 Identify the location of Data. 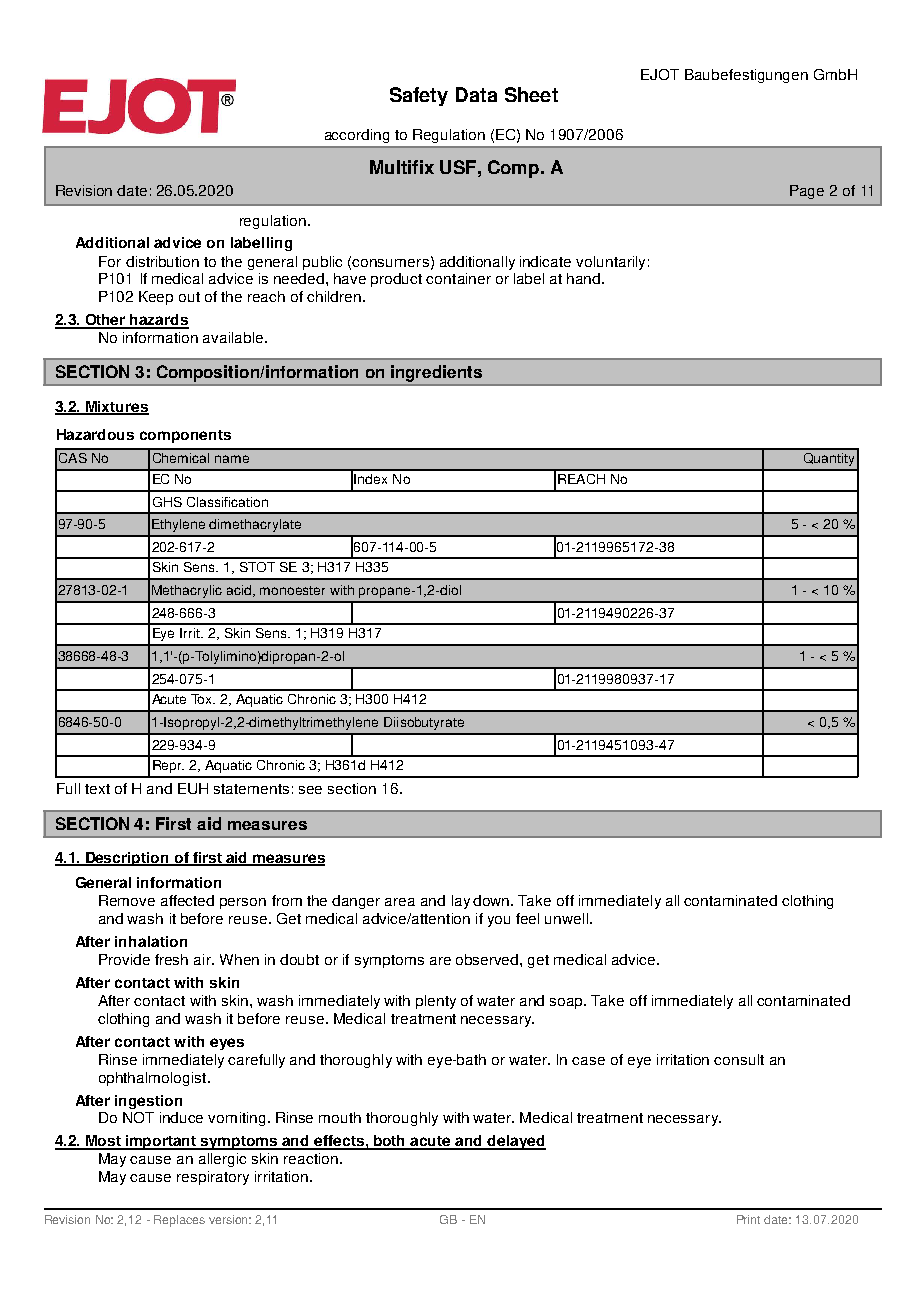
(476, 94).
